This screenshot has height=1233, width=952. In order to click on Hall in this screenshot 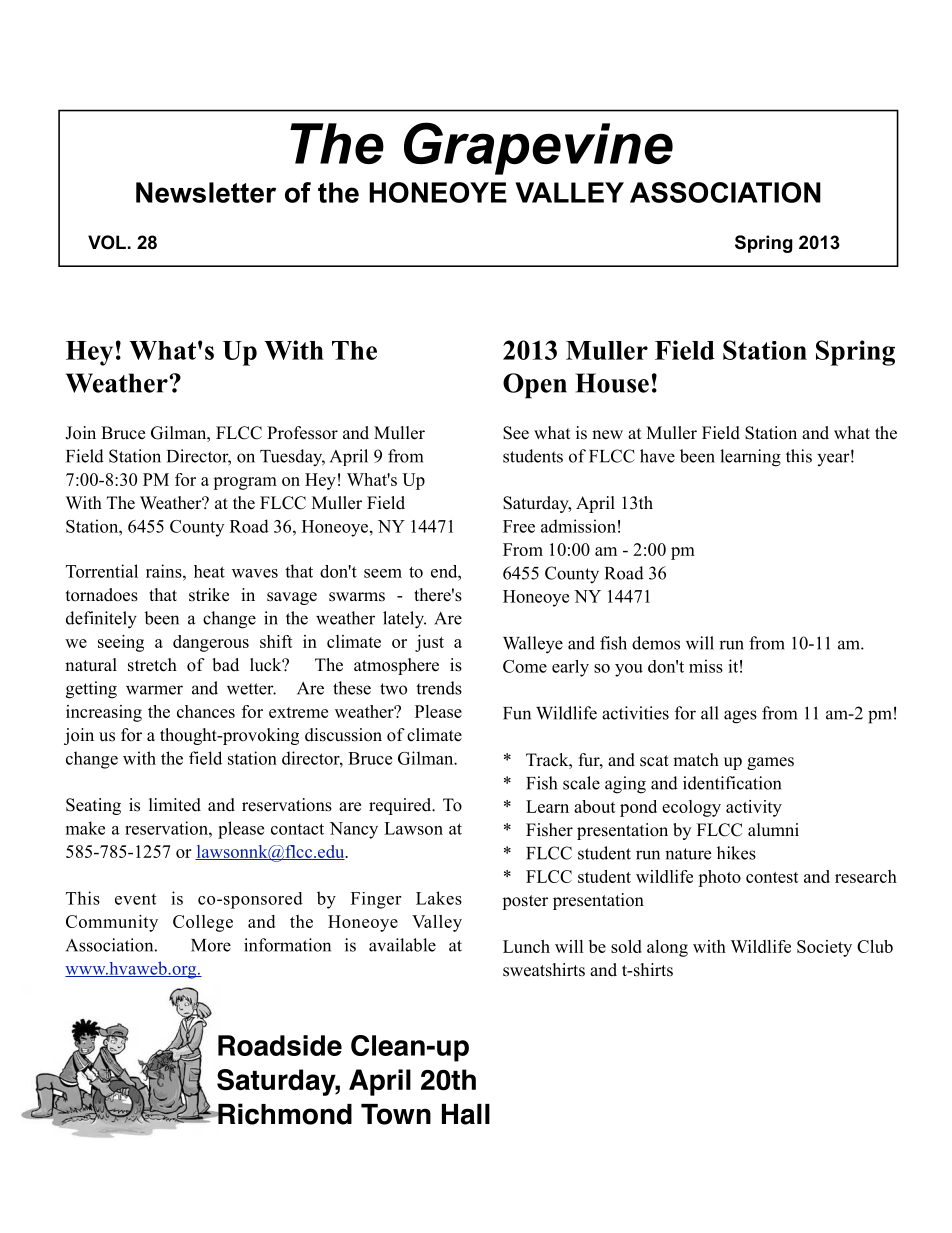, I will do `click(466, 1114)`.
